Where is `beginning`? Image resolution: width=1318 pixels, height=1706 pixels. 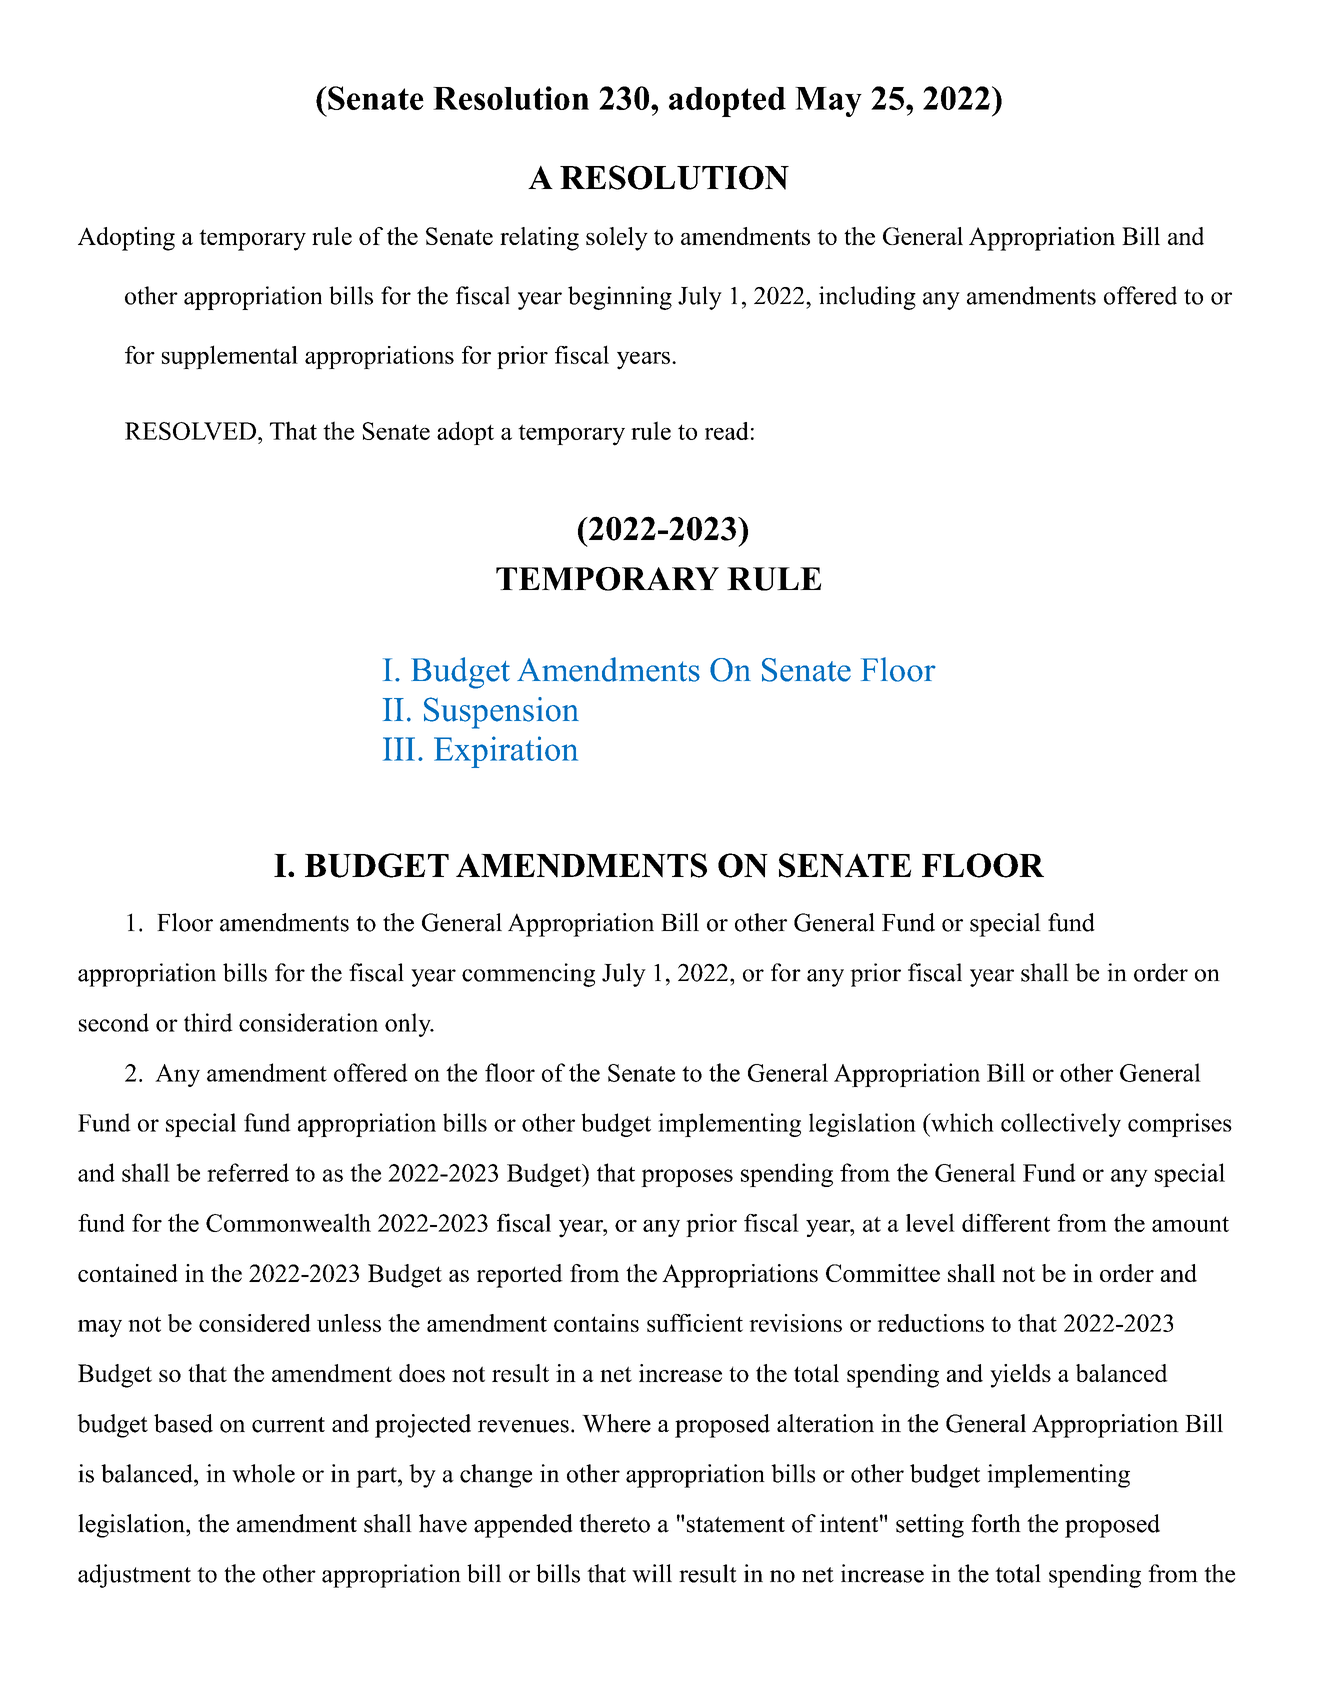
beginning is located at coordinates (620, 298).
